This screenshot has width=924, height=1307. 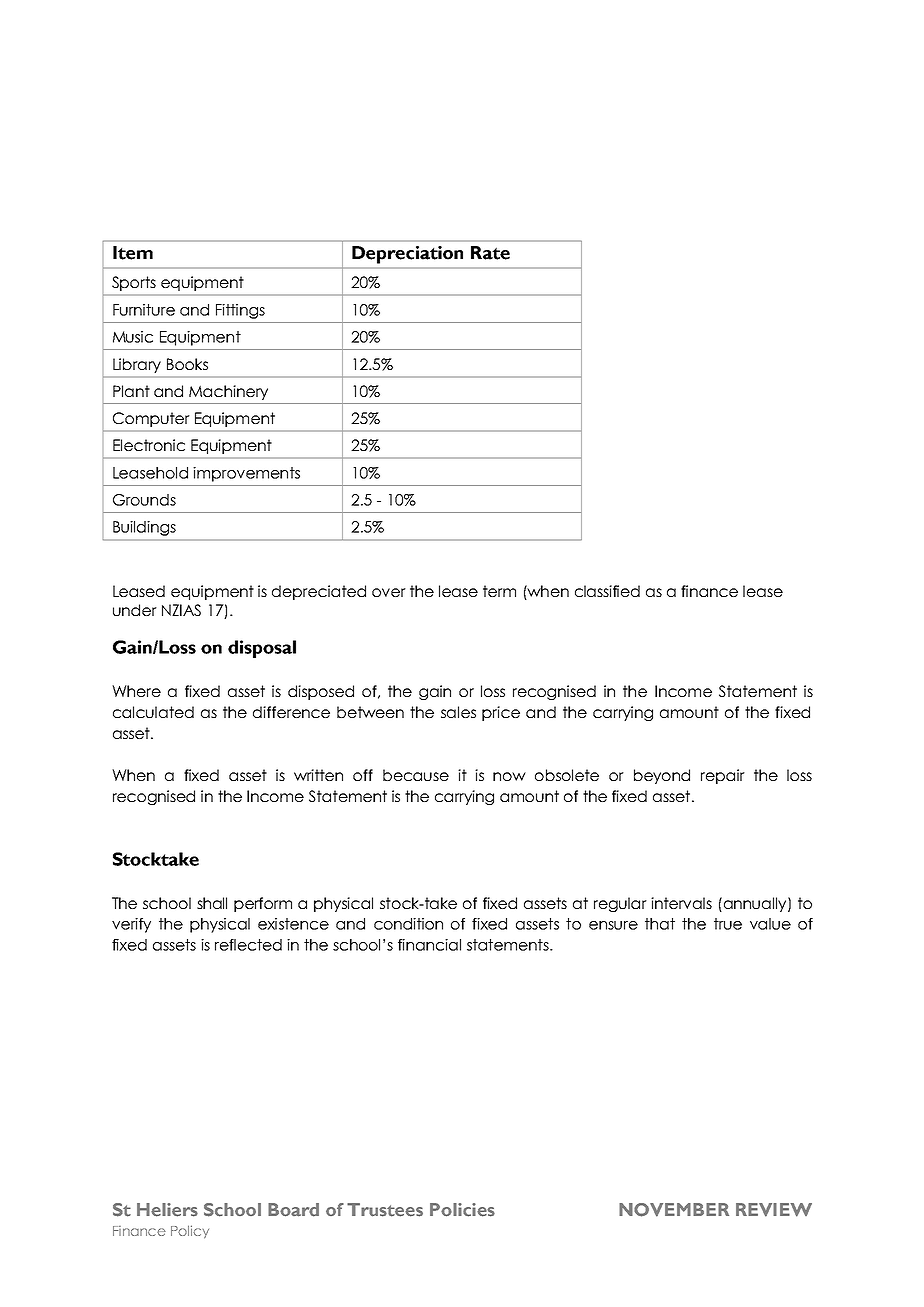 I want to click on Policies, so click(x=462, y=1210).
